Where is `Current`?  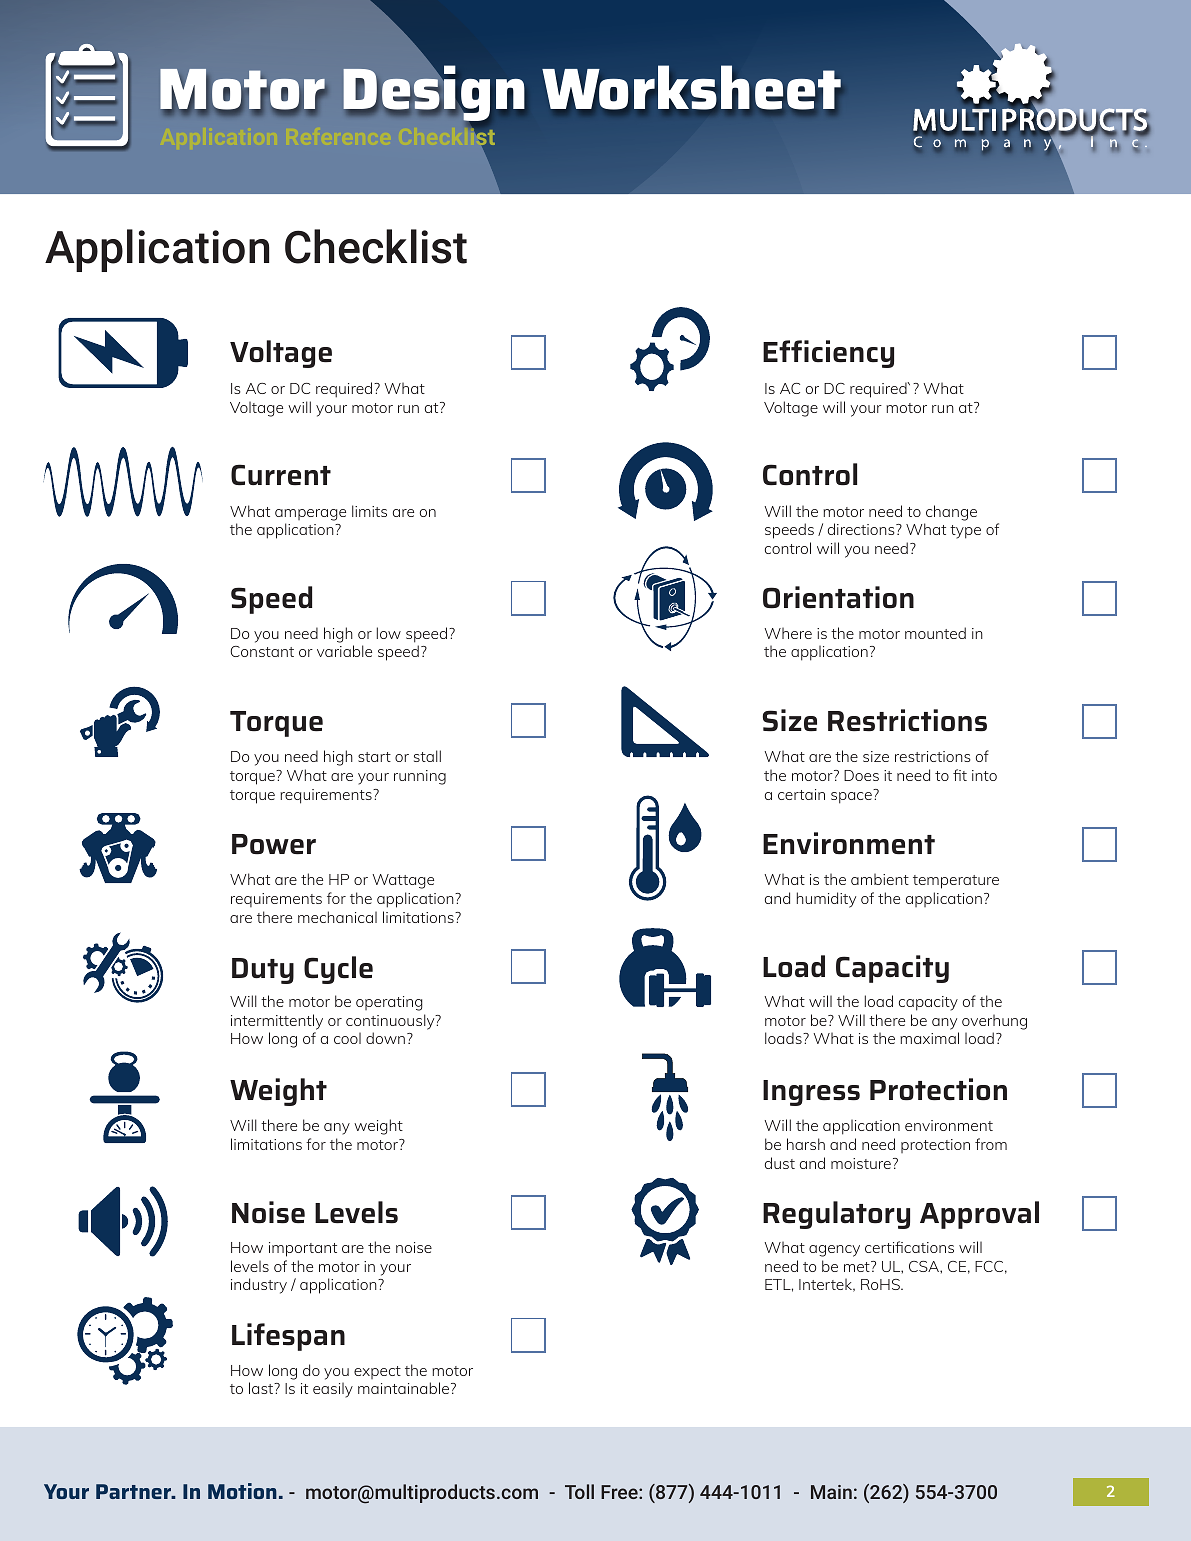 Current is located at coordinates (281, 475).
